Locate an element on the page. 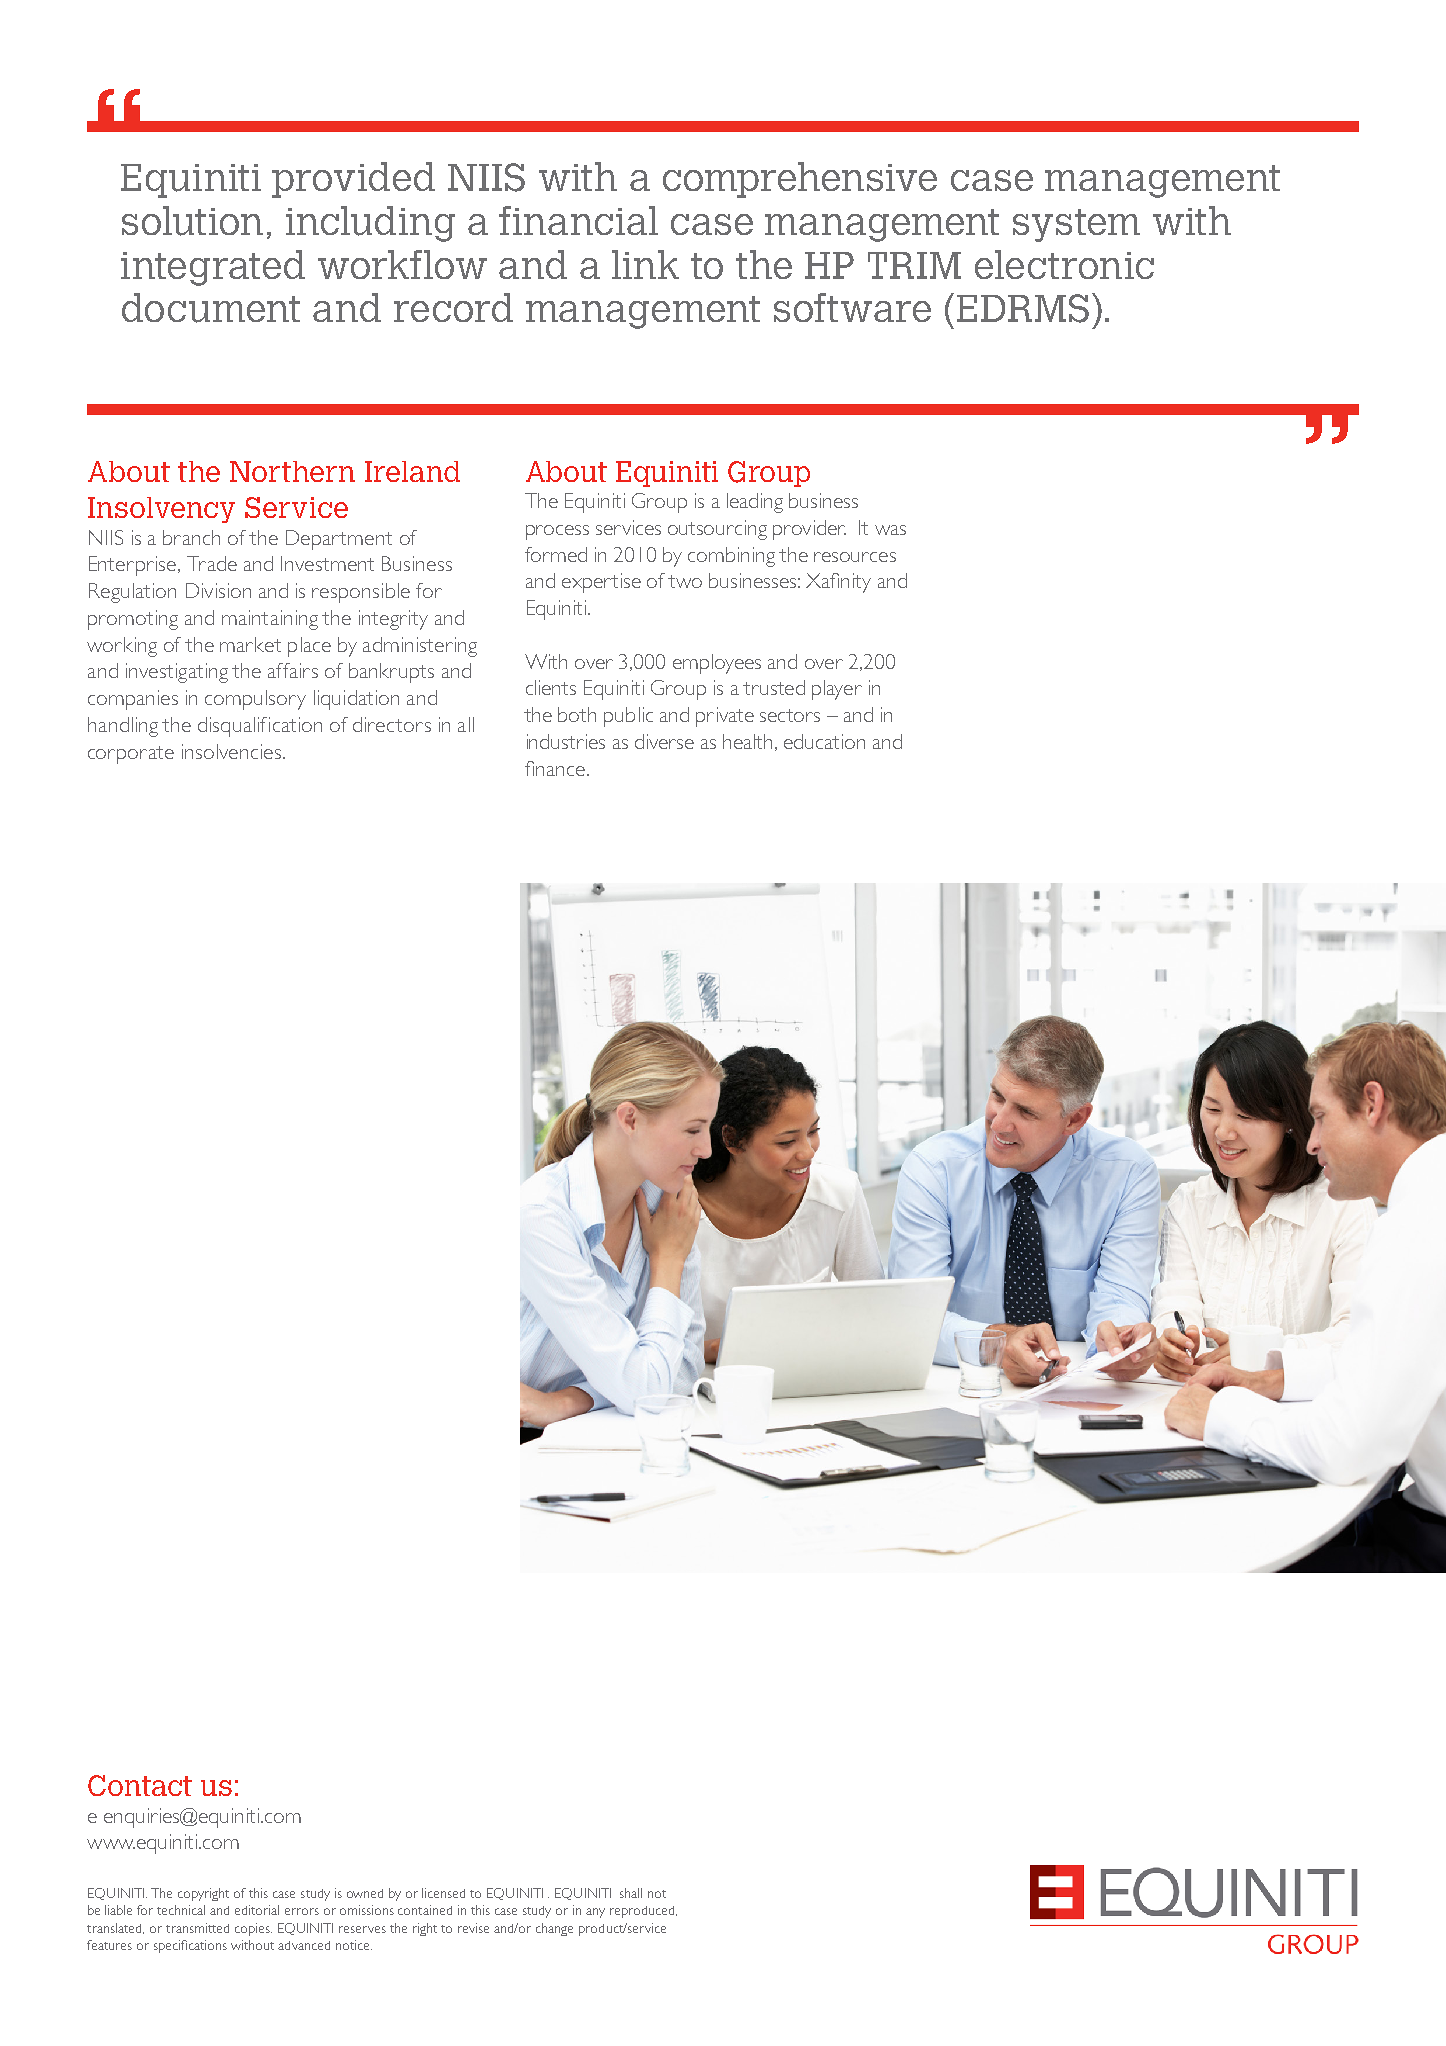  shall is located at coordinates (631, 1893).
